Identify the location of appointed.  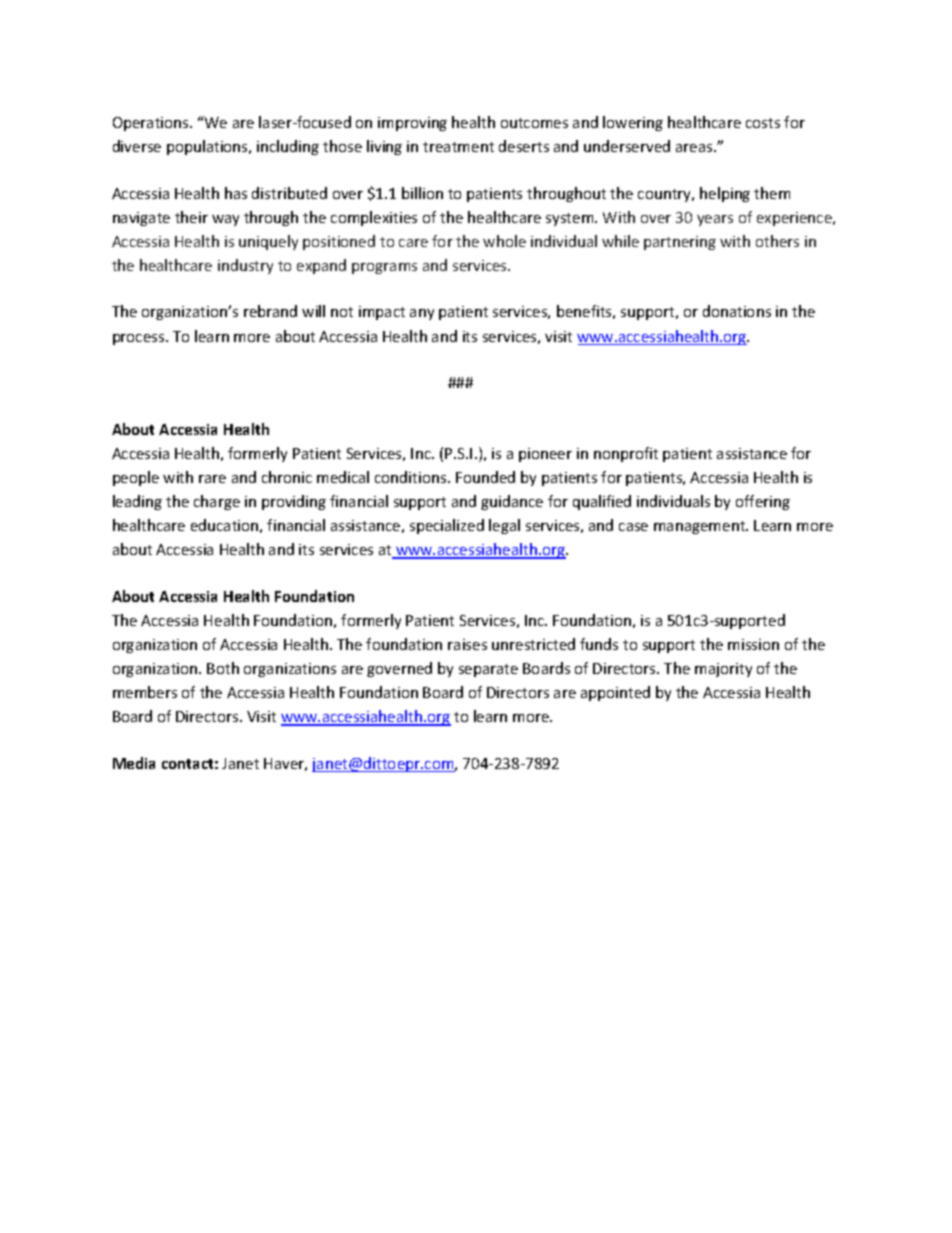
(615, 693).
